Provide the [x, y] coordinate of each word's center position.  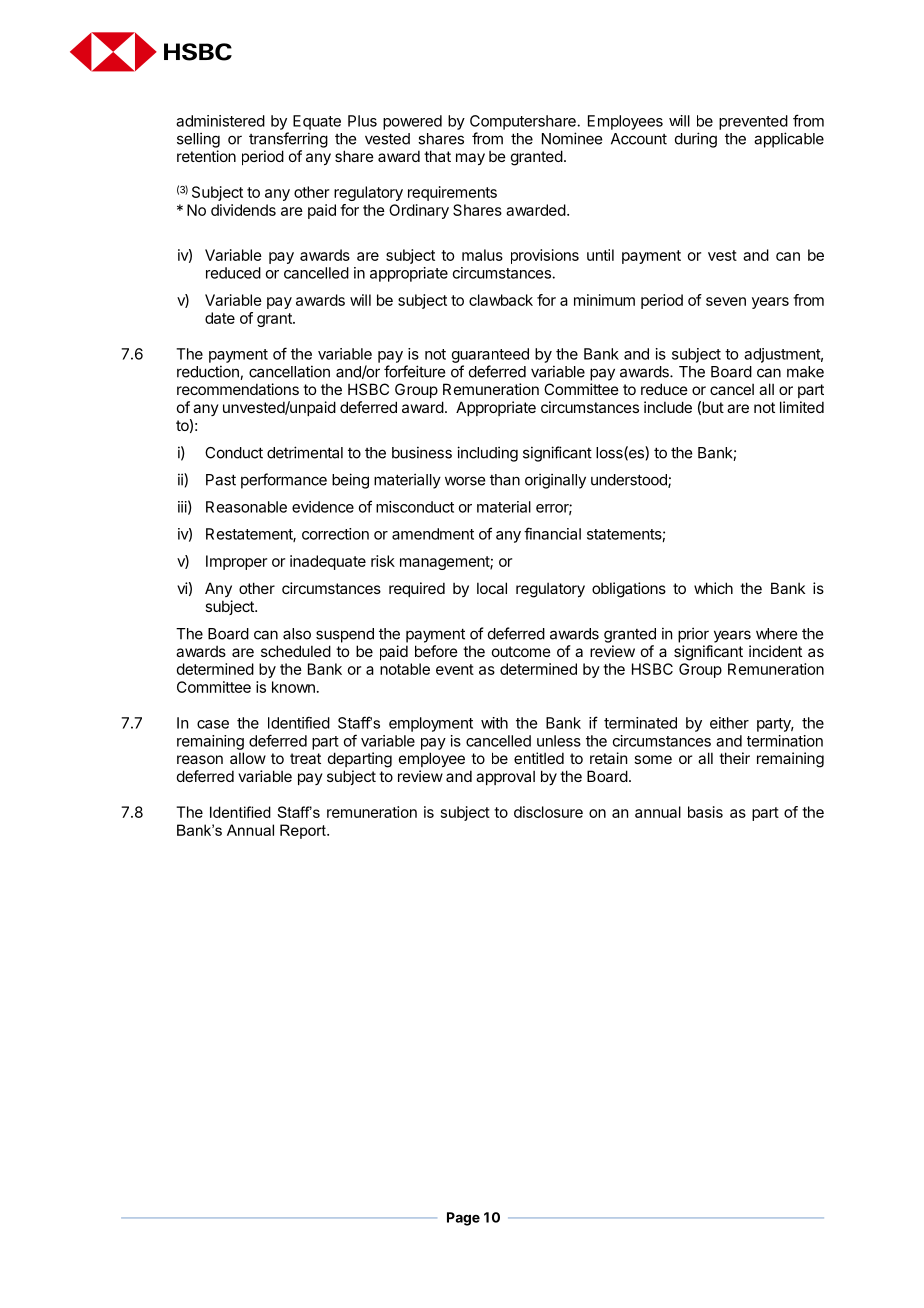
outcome [521, 651]
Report [304, 831]
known [293, 687]
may [470, 159]
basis [705, 812]
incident [775, 651]
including [487, 454]
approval [505, 777]
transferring [288, 140]
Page [463, 1219]
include [668, 407]
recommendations [238, 389]
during [696, 140]
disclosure [548, 812]
